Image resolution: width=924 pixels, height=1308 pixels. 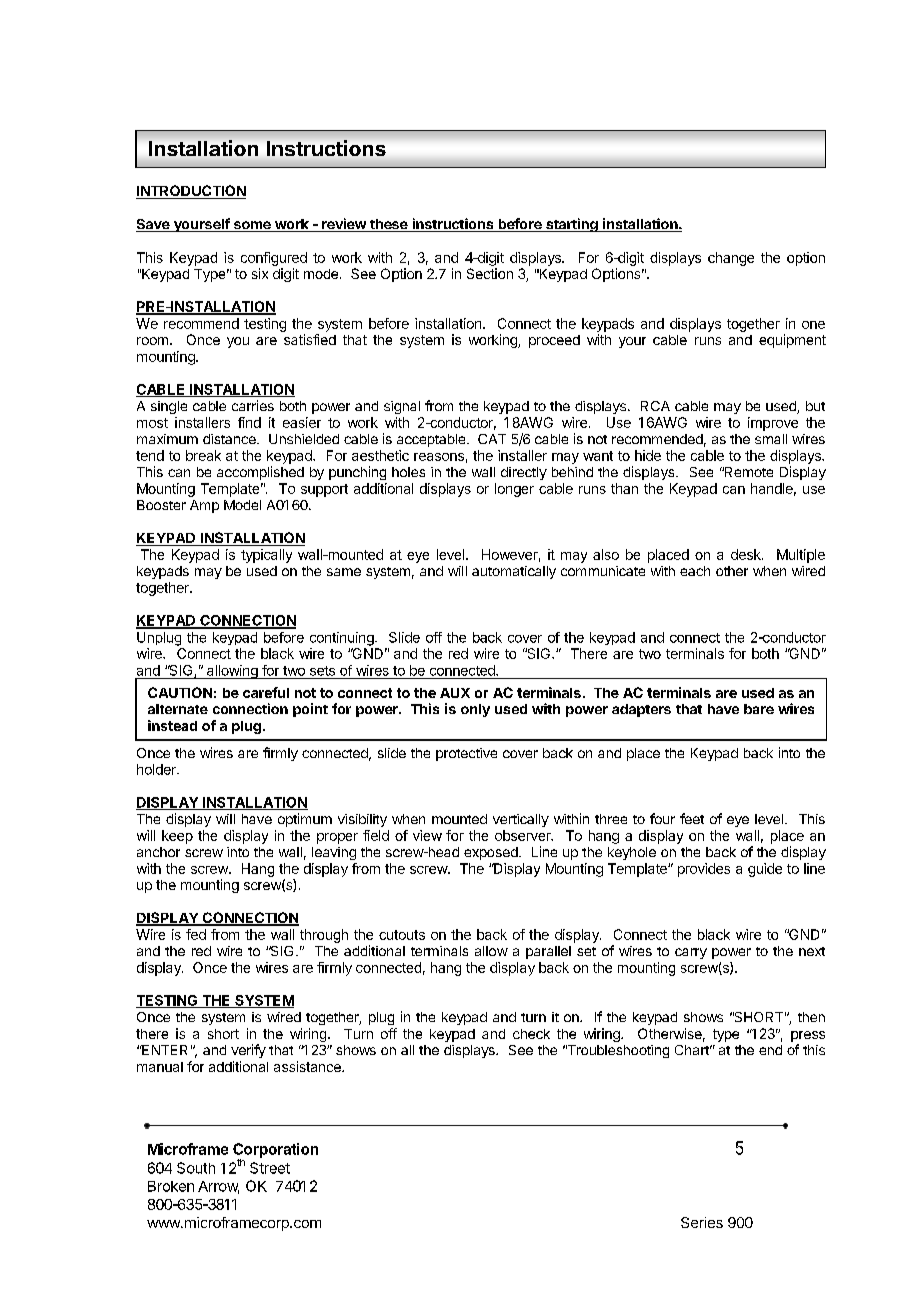 What do you see at coordinates (759, 709) in the image?
I see `bare` at bounding box center [759, 709].
